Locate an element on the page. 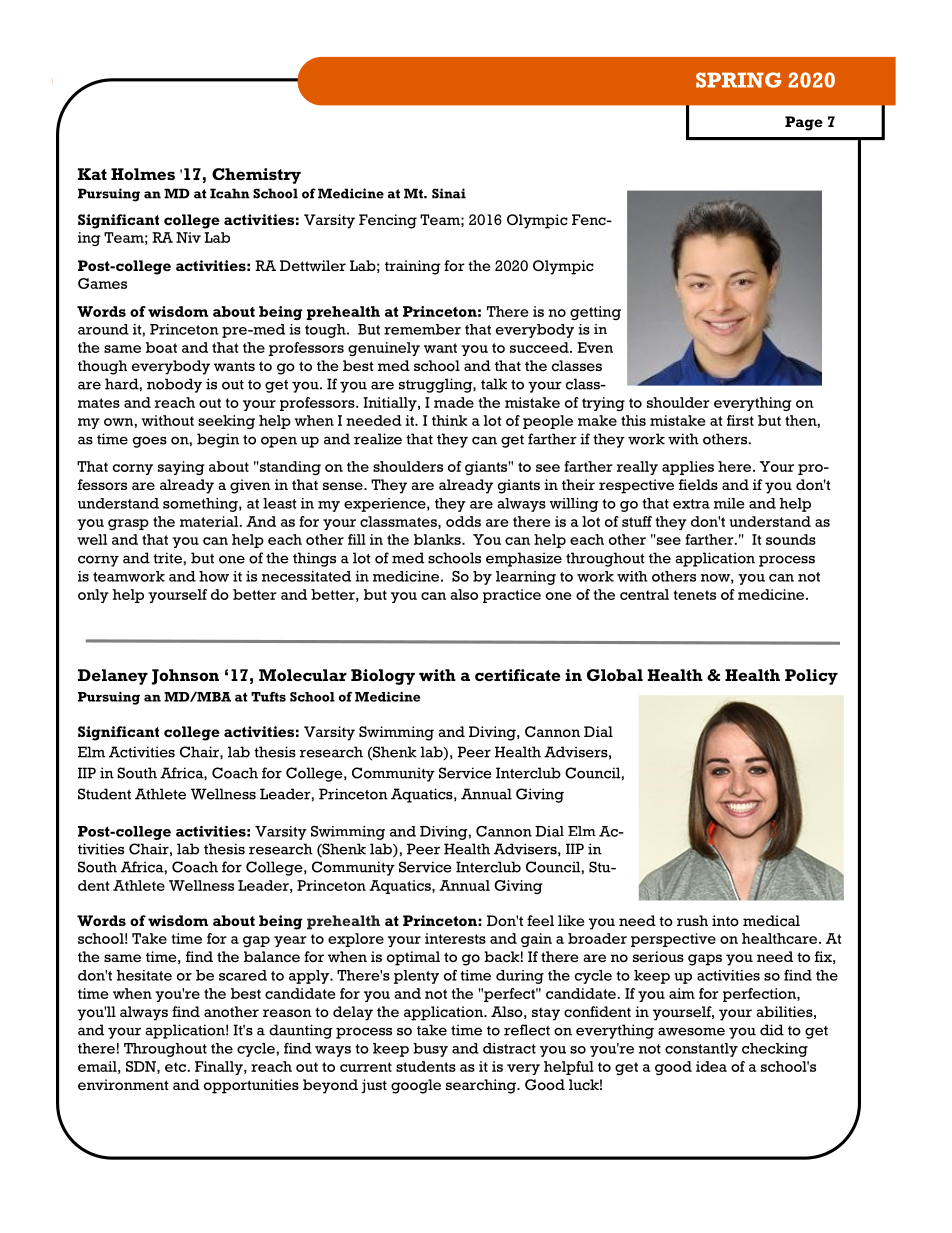 The height and width of the image is (1233, 952). etc is located at coordinates (175, 1067).
